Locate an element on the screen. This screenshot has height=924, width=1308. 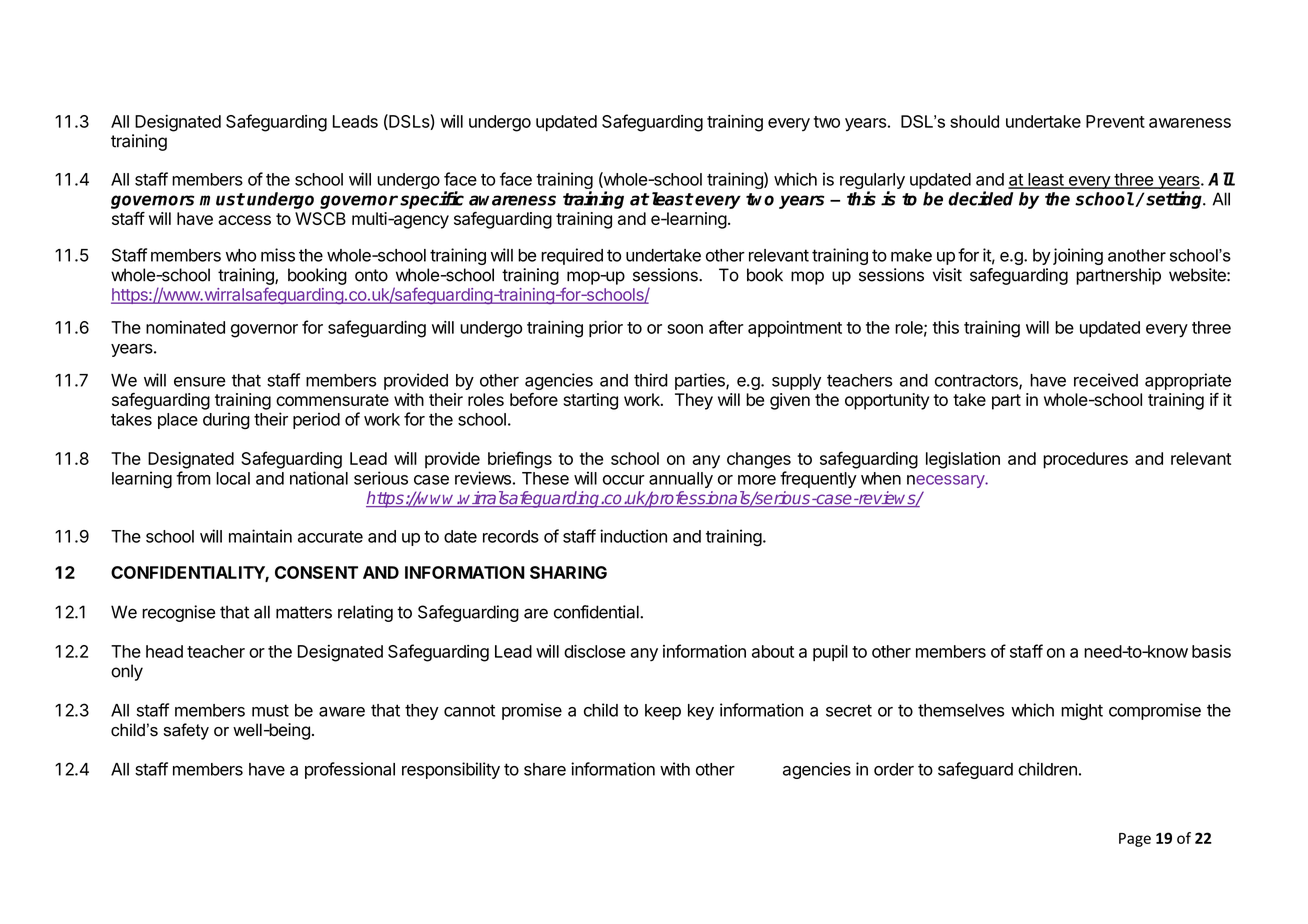
SHARING is located at coordinates (568, 572).
